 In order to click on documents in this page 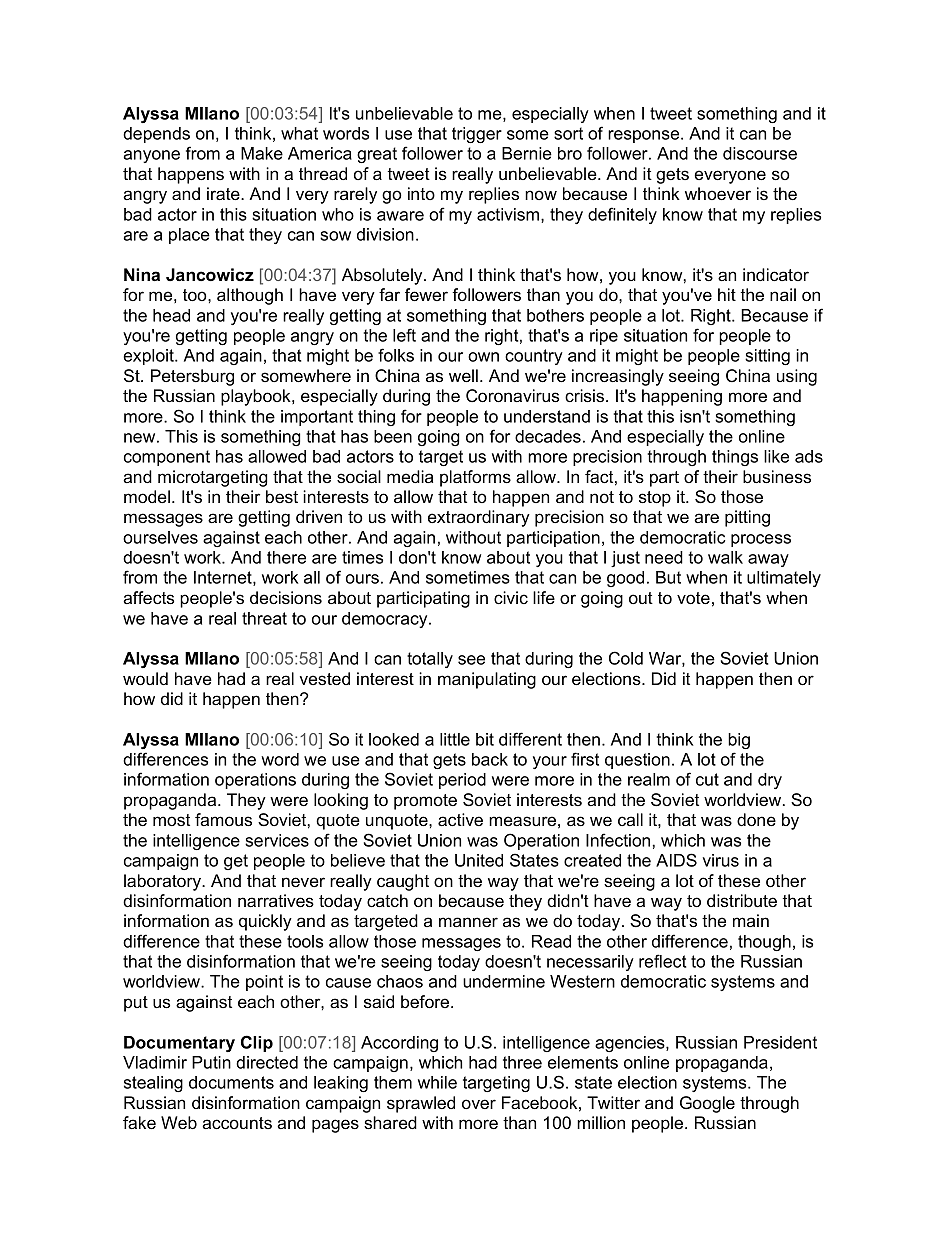, I will do `click(231, 1082)`.
